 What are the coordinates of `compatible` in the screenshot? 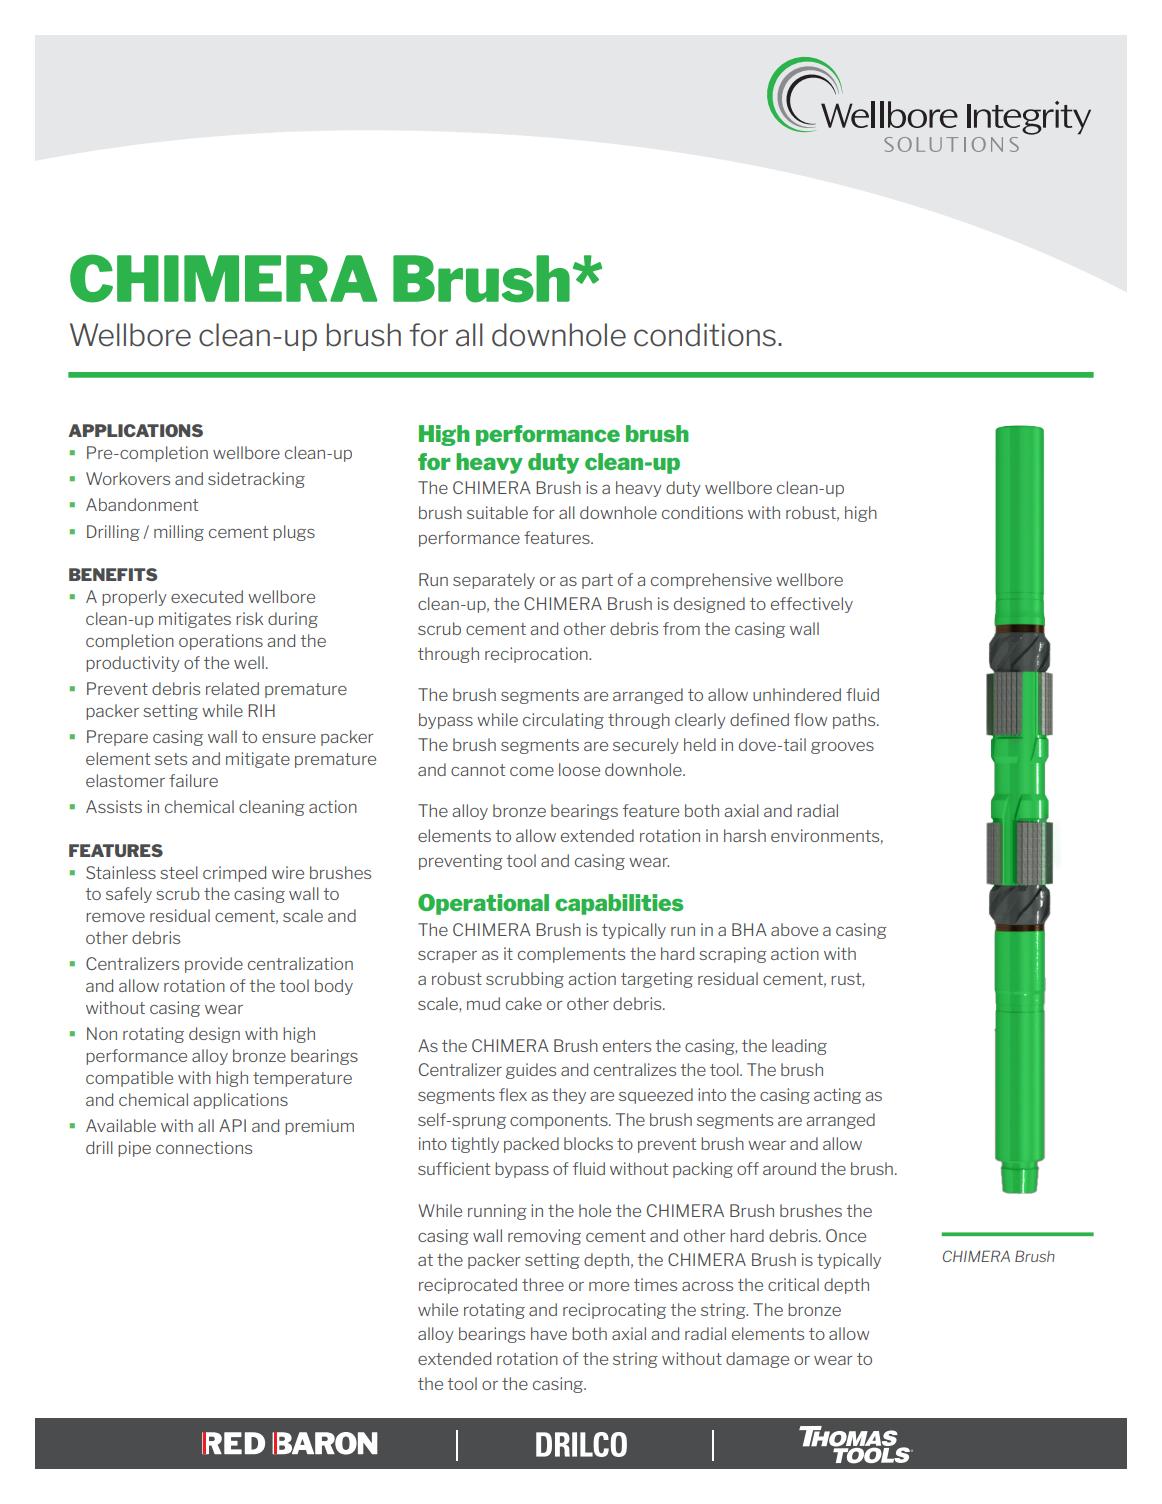 It's located at (129, 1079).
